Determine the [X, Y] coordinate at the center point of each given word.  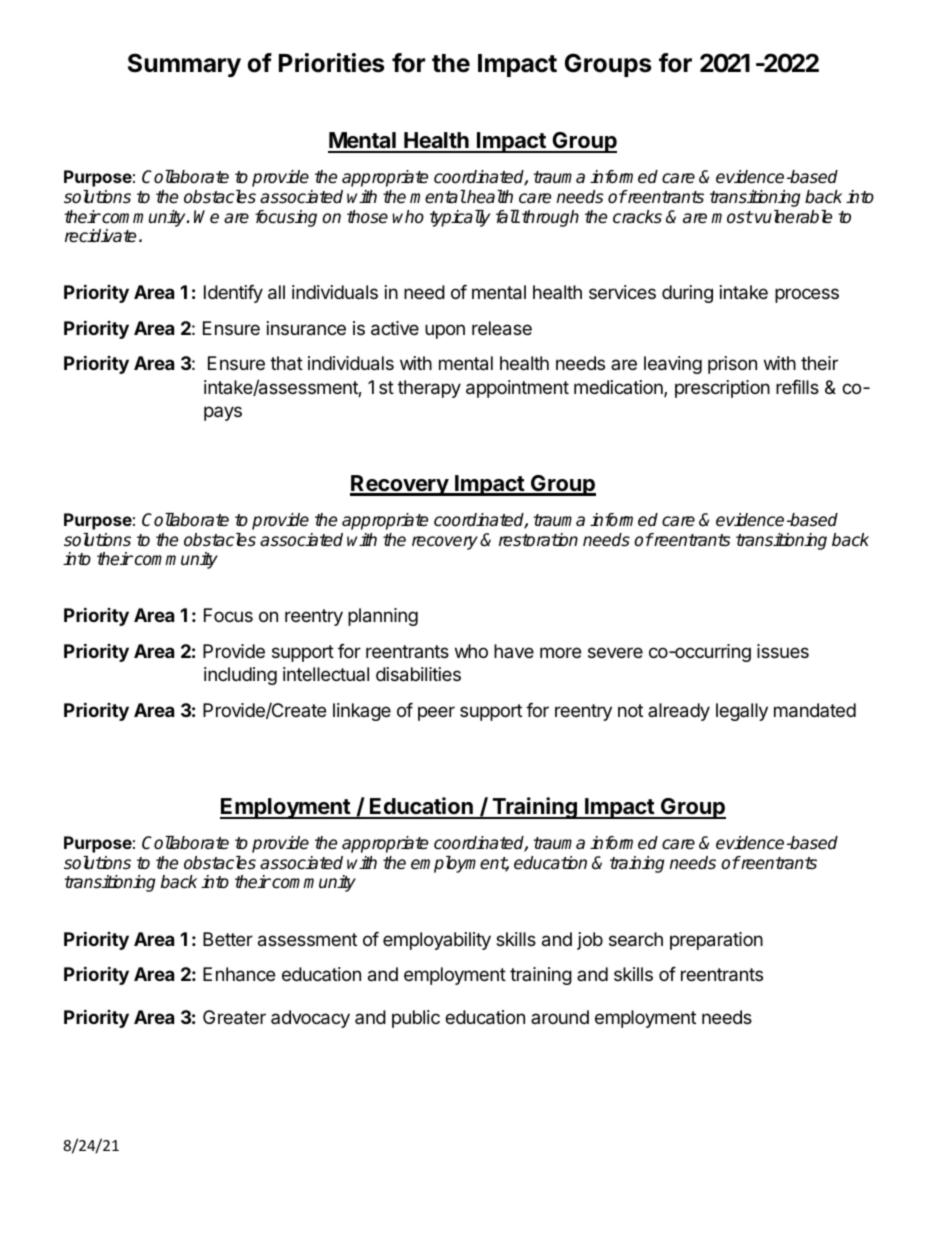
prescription [722, 389]
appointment [517, 389]
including [240, 676]
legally [742, 712]
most [732, 217]
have [514, 651]
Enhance [239, 974]
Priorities [331, 63]
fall [508, 216]
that [286, 363]
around [560, 1017]
